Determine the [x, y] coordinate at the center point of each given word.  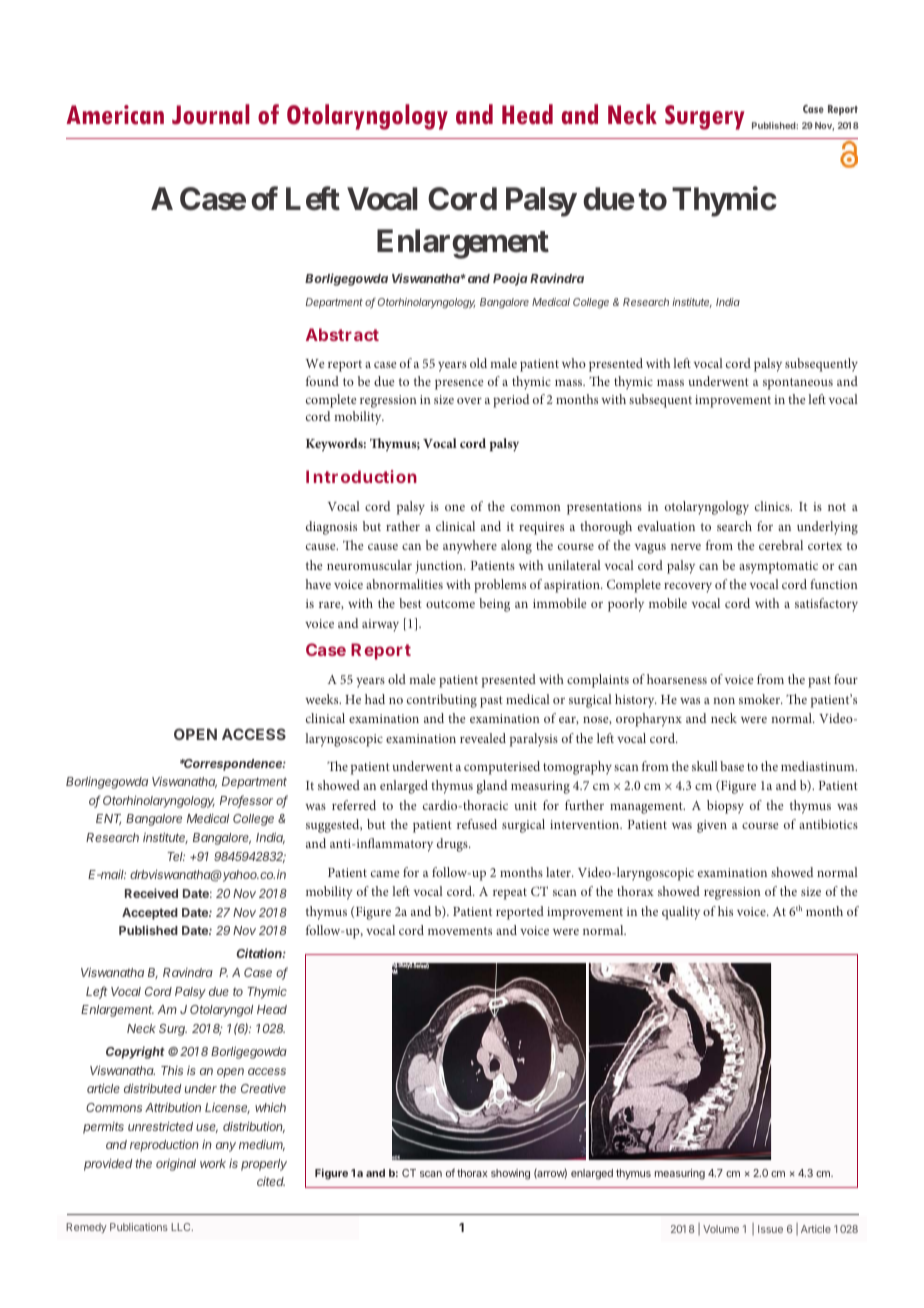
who [574, 363]
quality [681, 913]
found [322, 381]
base [732, 766]
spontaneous [798, 384]
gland [492, 787]
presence [459, 384]
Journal [211, 114]
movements [460, 931]
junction [440, 567]
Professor [246, 801]
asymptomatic [778, 567]
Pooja [510, 279]
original [176, 1165]
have [318, 584]
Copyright [135, 1052]
